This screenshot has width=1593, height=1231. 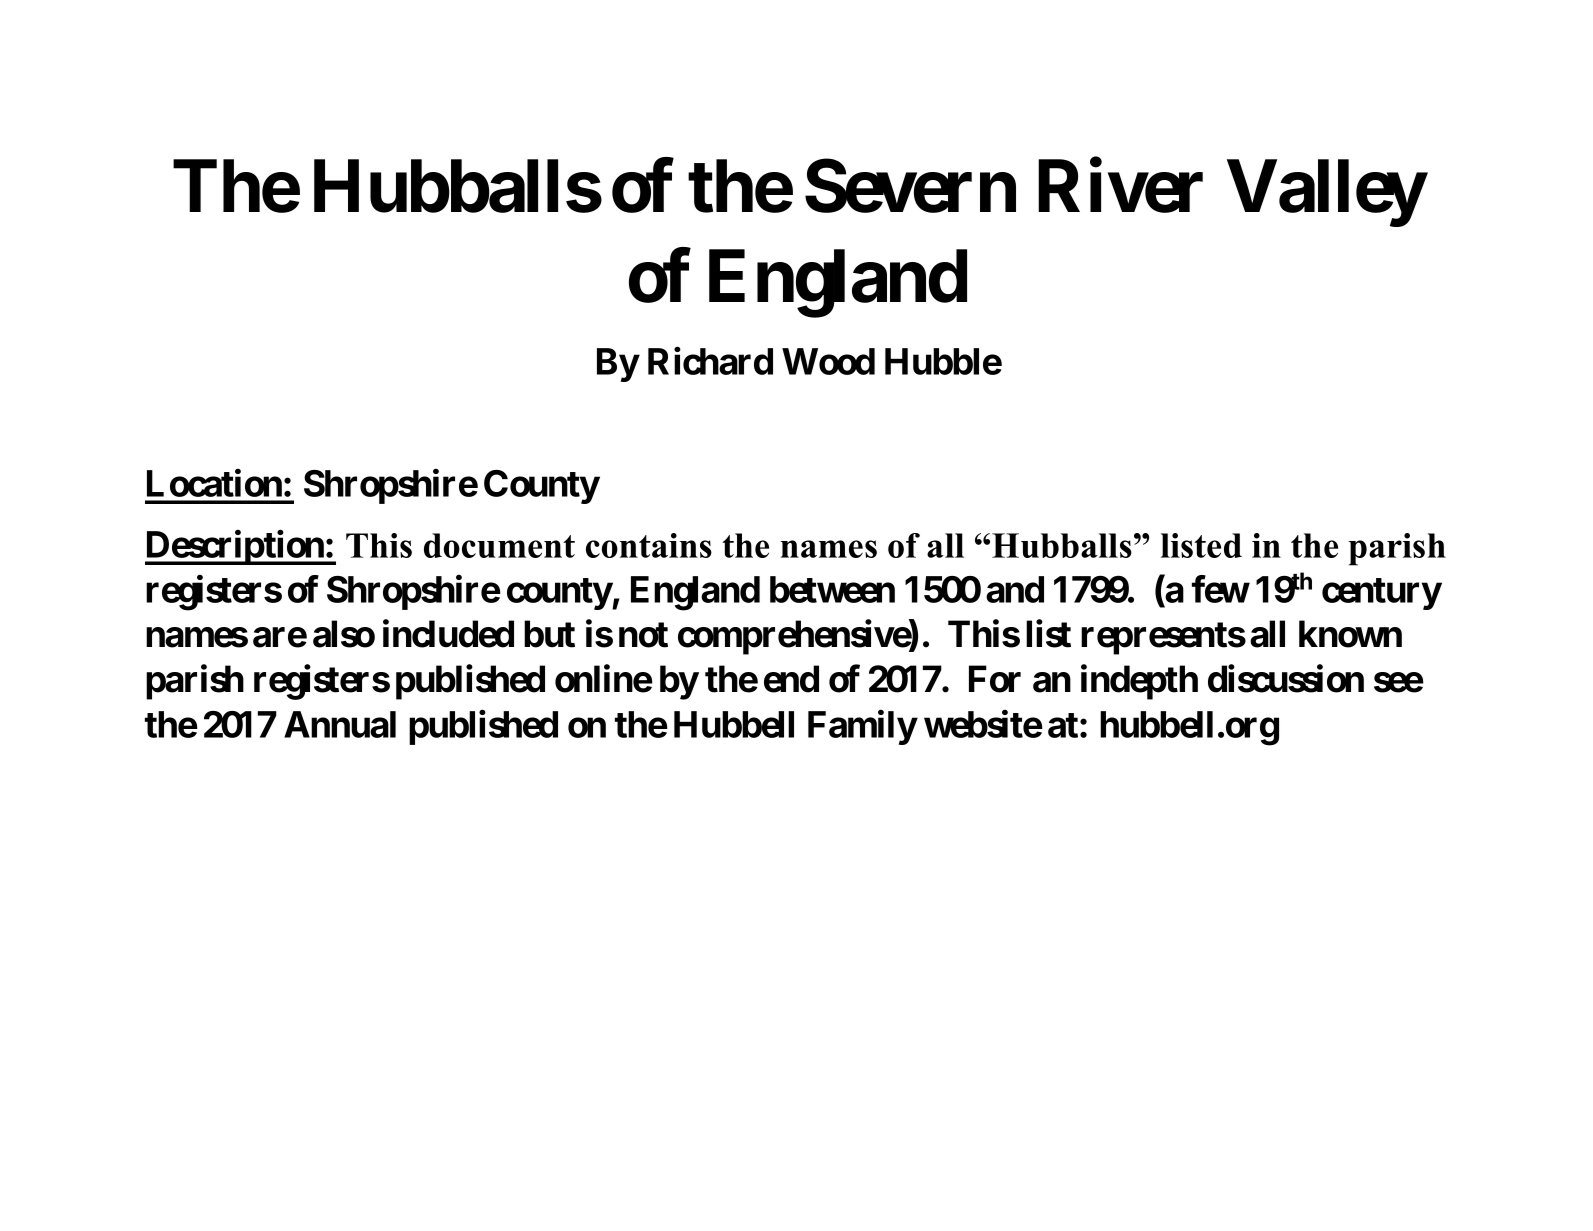 I want to click on not, so click(x=643, y=635).
